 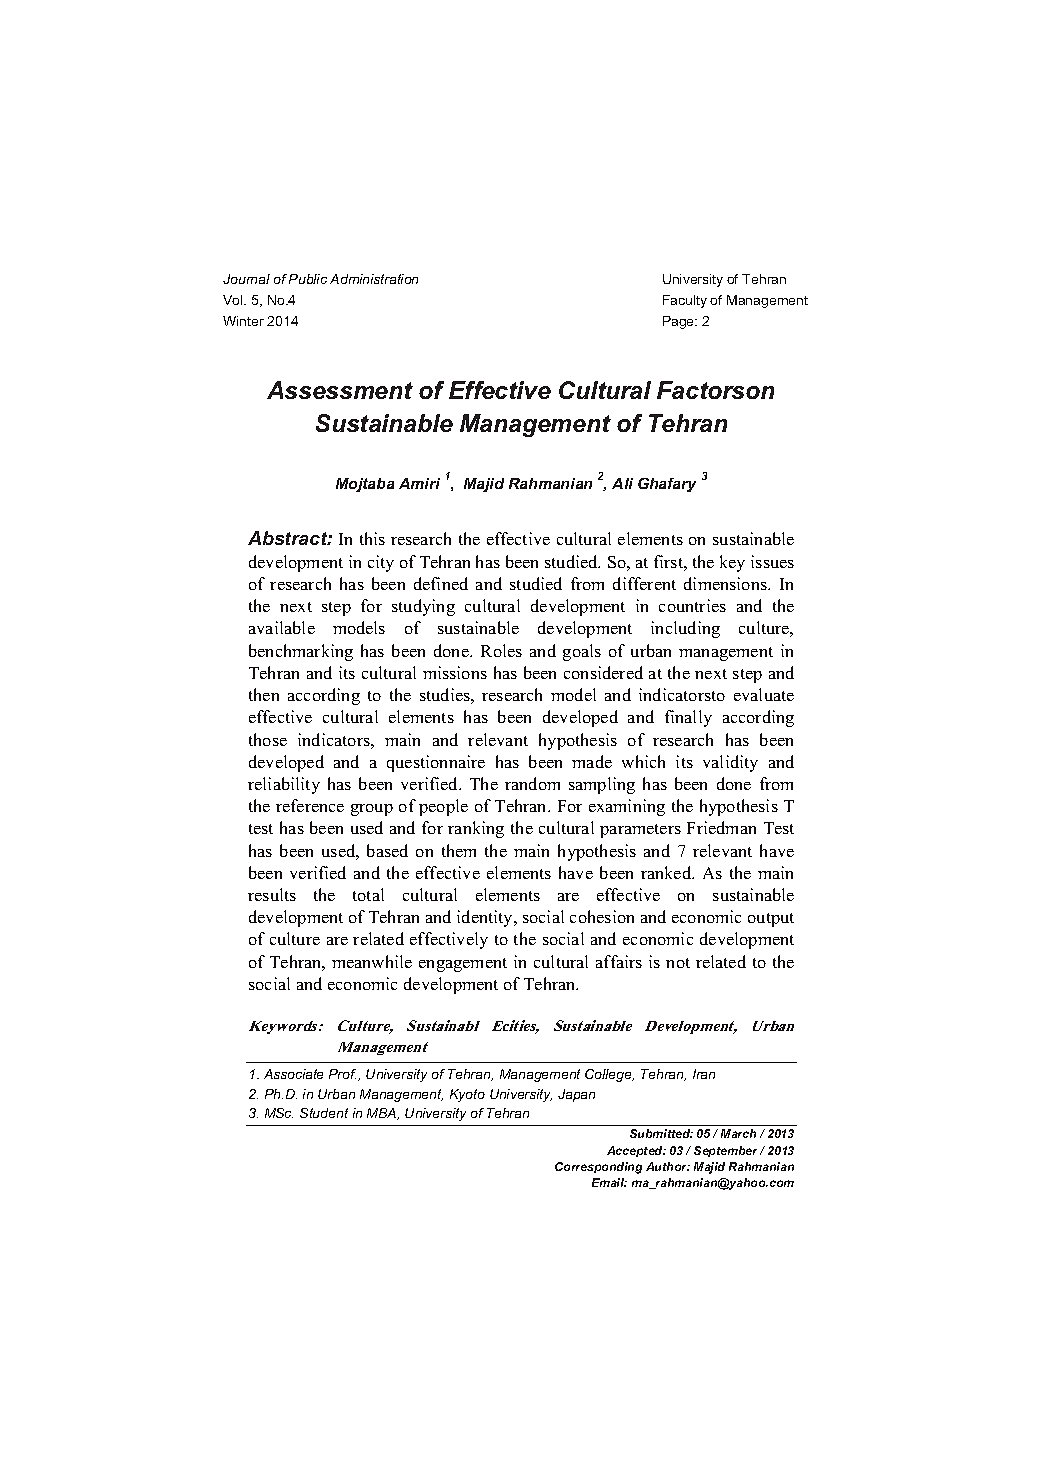 I want to click on Faculty, so click(x=685, y=301).
